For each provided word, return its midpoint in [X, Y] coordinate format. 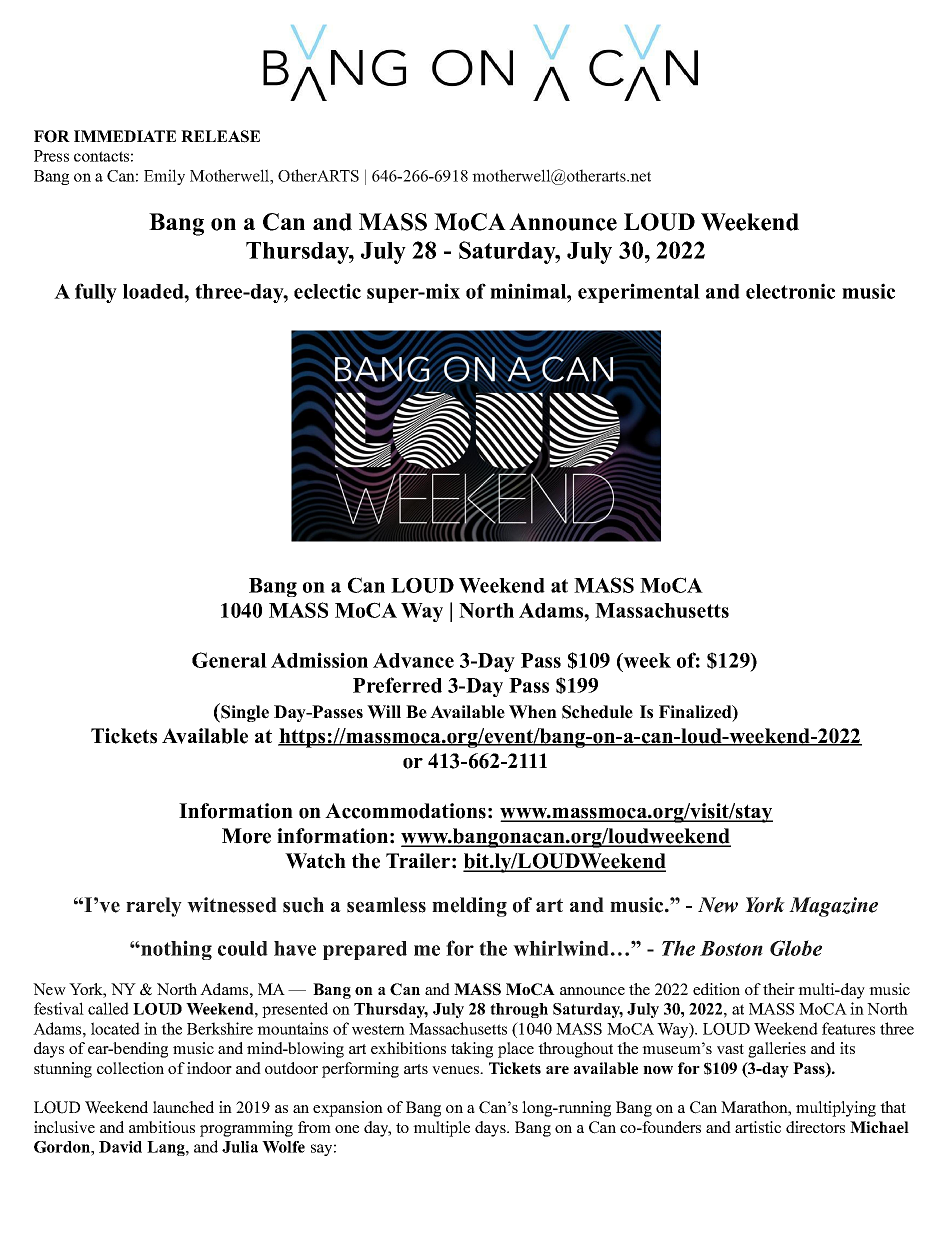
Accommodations [405, 811]
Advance [413, 660]
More [246, 836]
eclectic [327, 291]
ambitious [162, 1127]
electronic [790, 291]
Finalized [696, 713]
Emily [164, 177]
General [229, 660]
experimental [639, 293]
